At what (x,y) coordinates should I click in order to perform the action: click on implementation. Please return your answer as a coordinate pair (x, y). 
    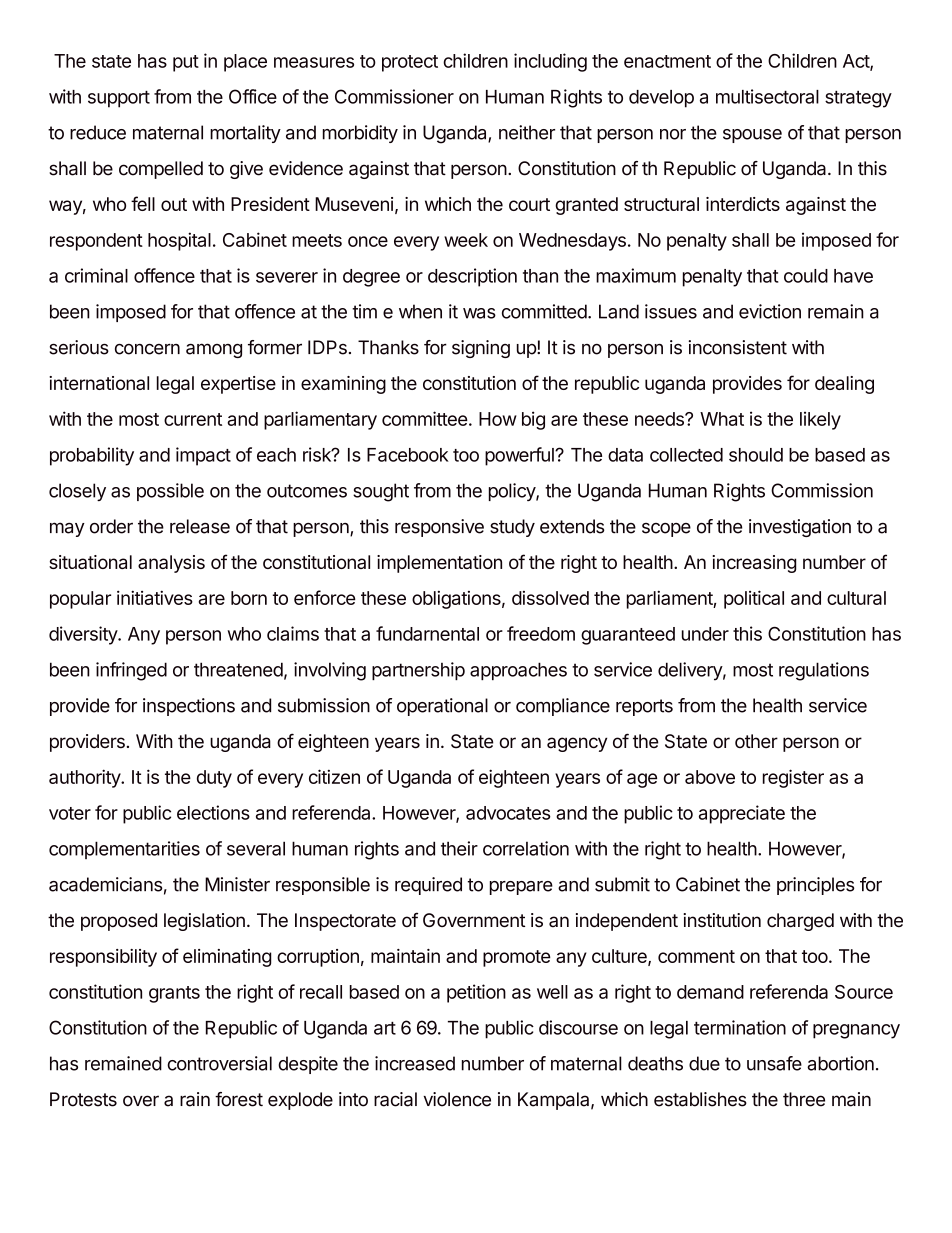
    Looking at the image, I should click on (439, 564).
